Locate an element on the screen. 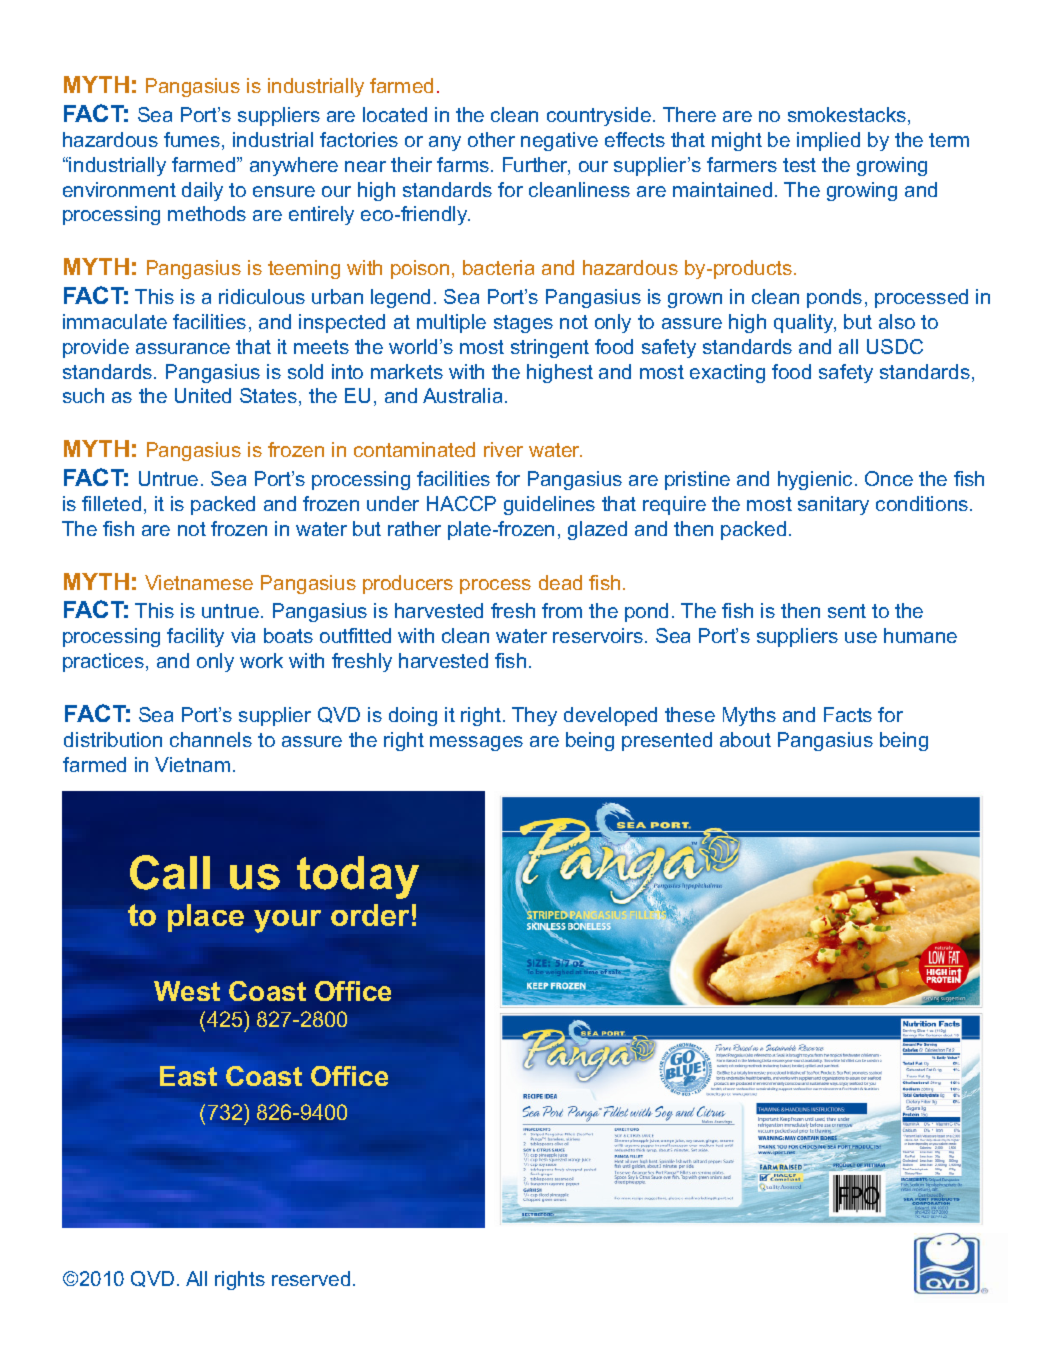 The height and width of the screenshot is (1365, 1055). other is located at coordinates (491, 139).
